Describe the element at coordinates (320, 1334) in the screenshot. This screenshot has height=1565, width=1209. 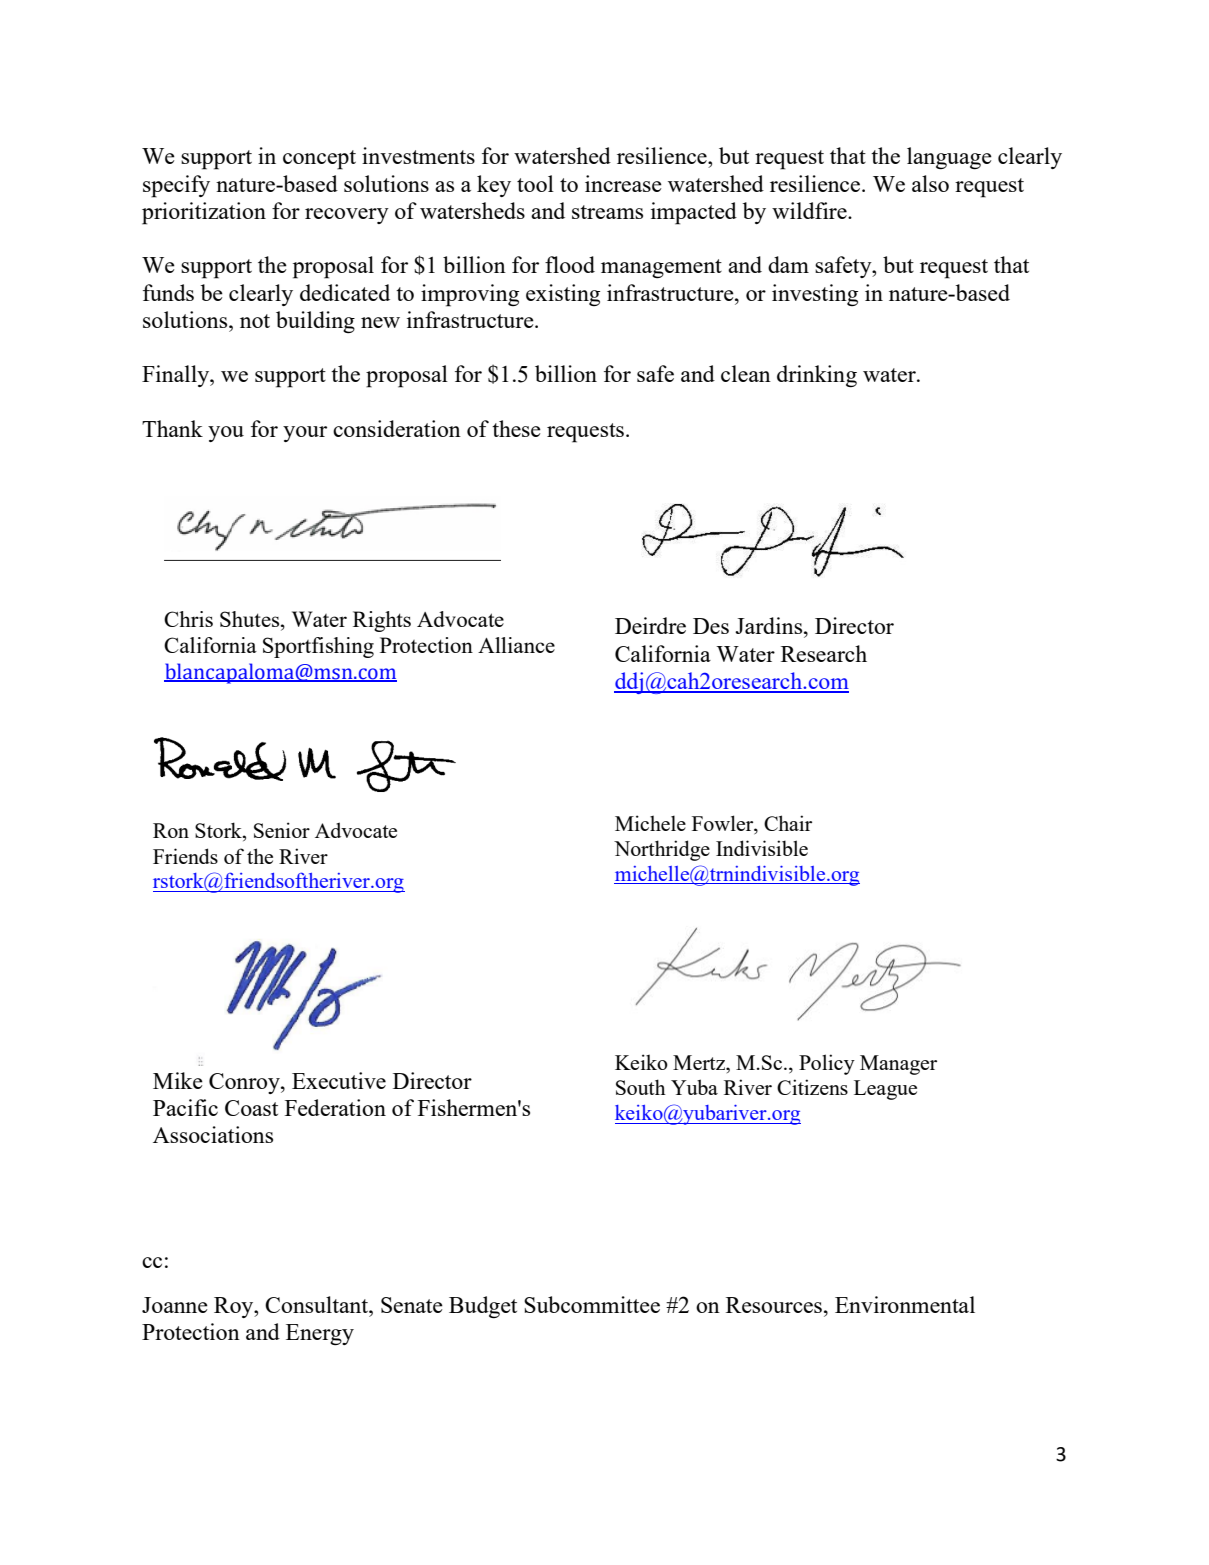
I see `Energy` at that location.
